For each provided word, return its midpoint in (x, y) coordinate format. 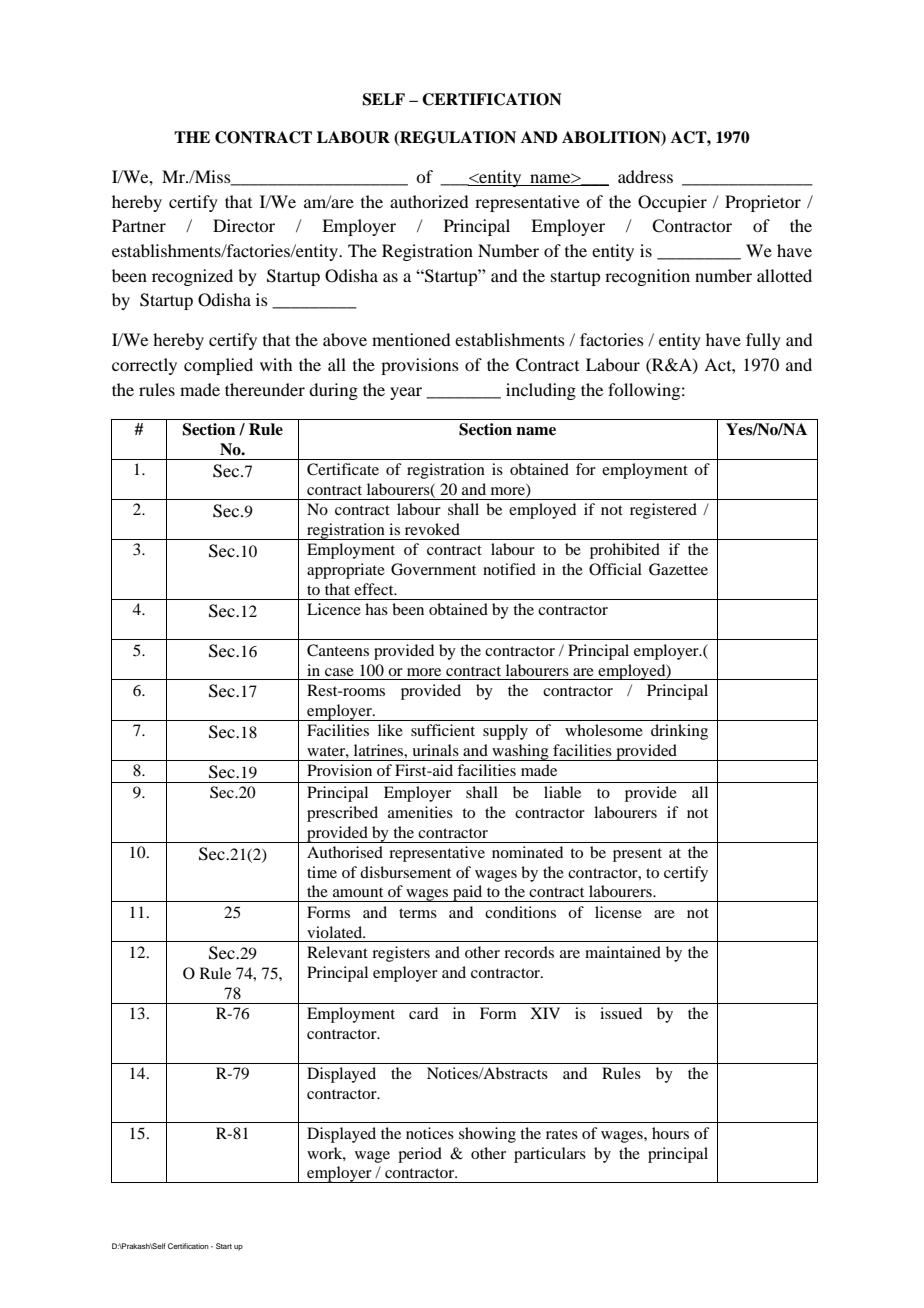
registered (663, 511)
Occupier (672, 203)
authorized (429, 201)
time (322, 872)
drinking (679, 732)
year (406, 393)
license (618, 912)
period (420, 1155)
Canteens (338, 650)
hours (670, 1133)
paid (468, 893)
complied (218, 366)
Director (244, 225)
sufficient (443, 730)
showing (487, 1135)
